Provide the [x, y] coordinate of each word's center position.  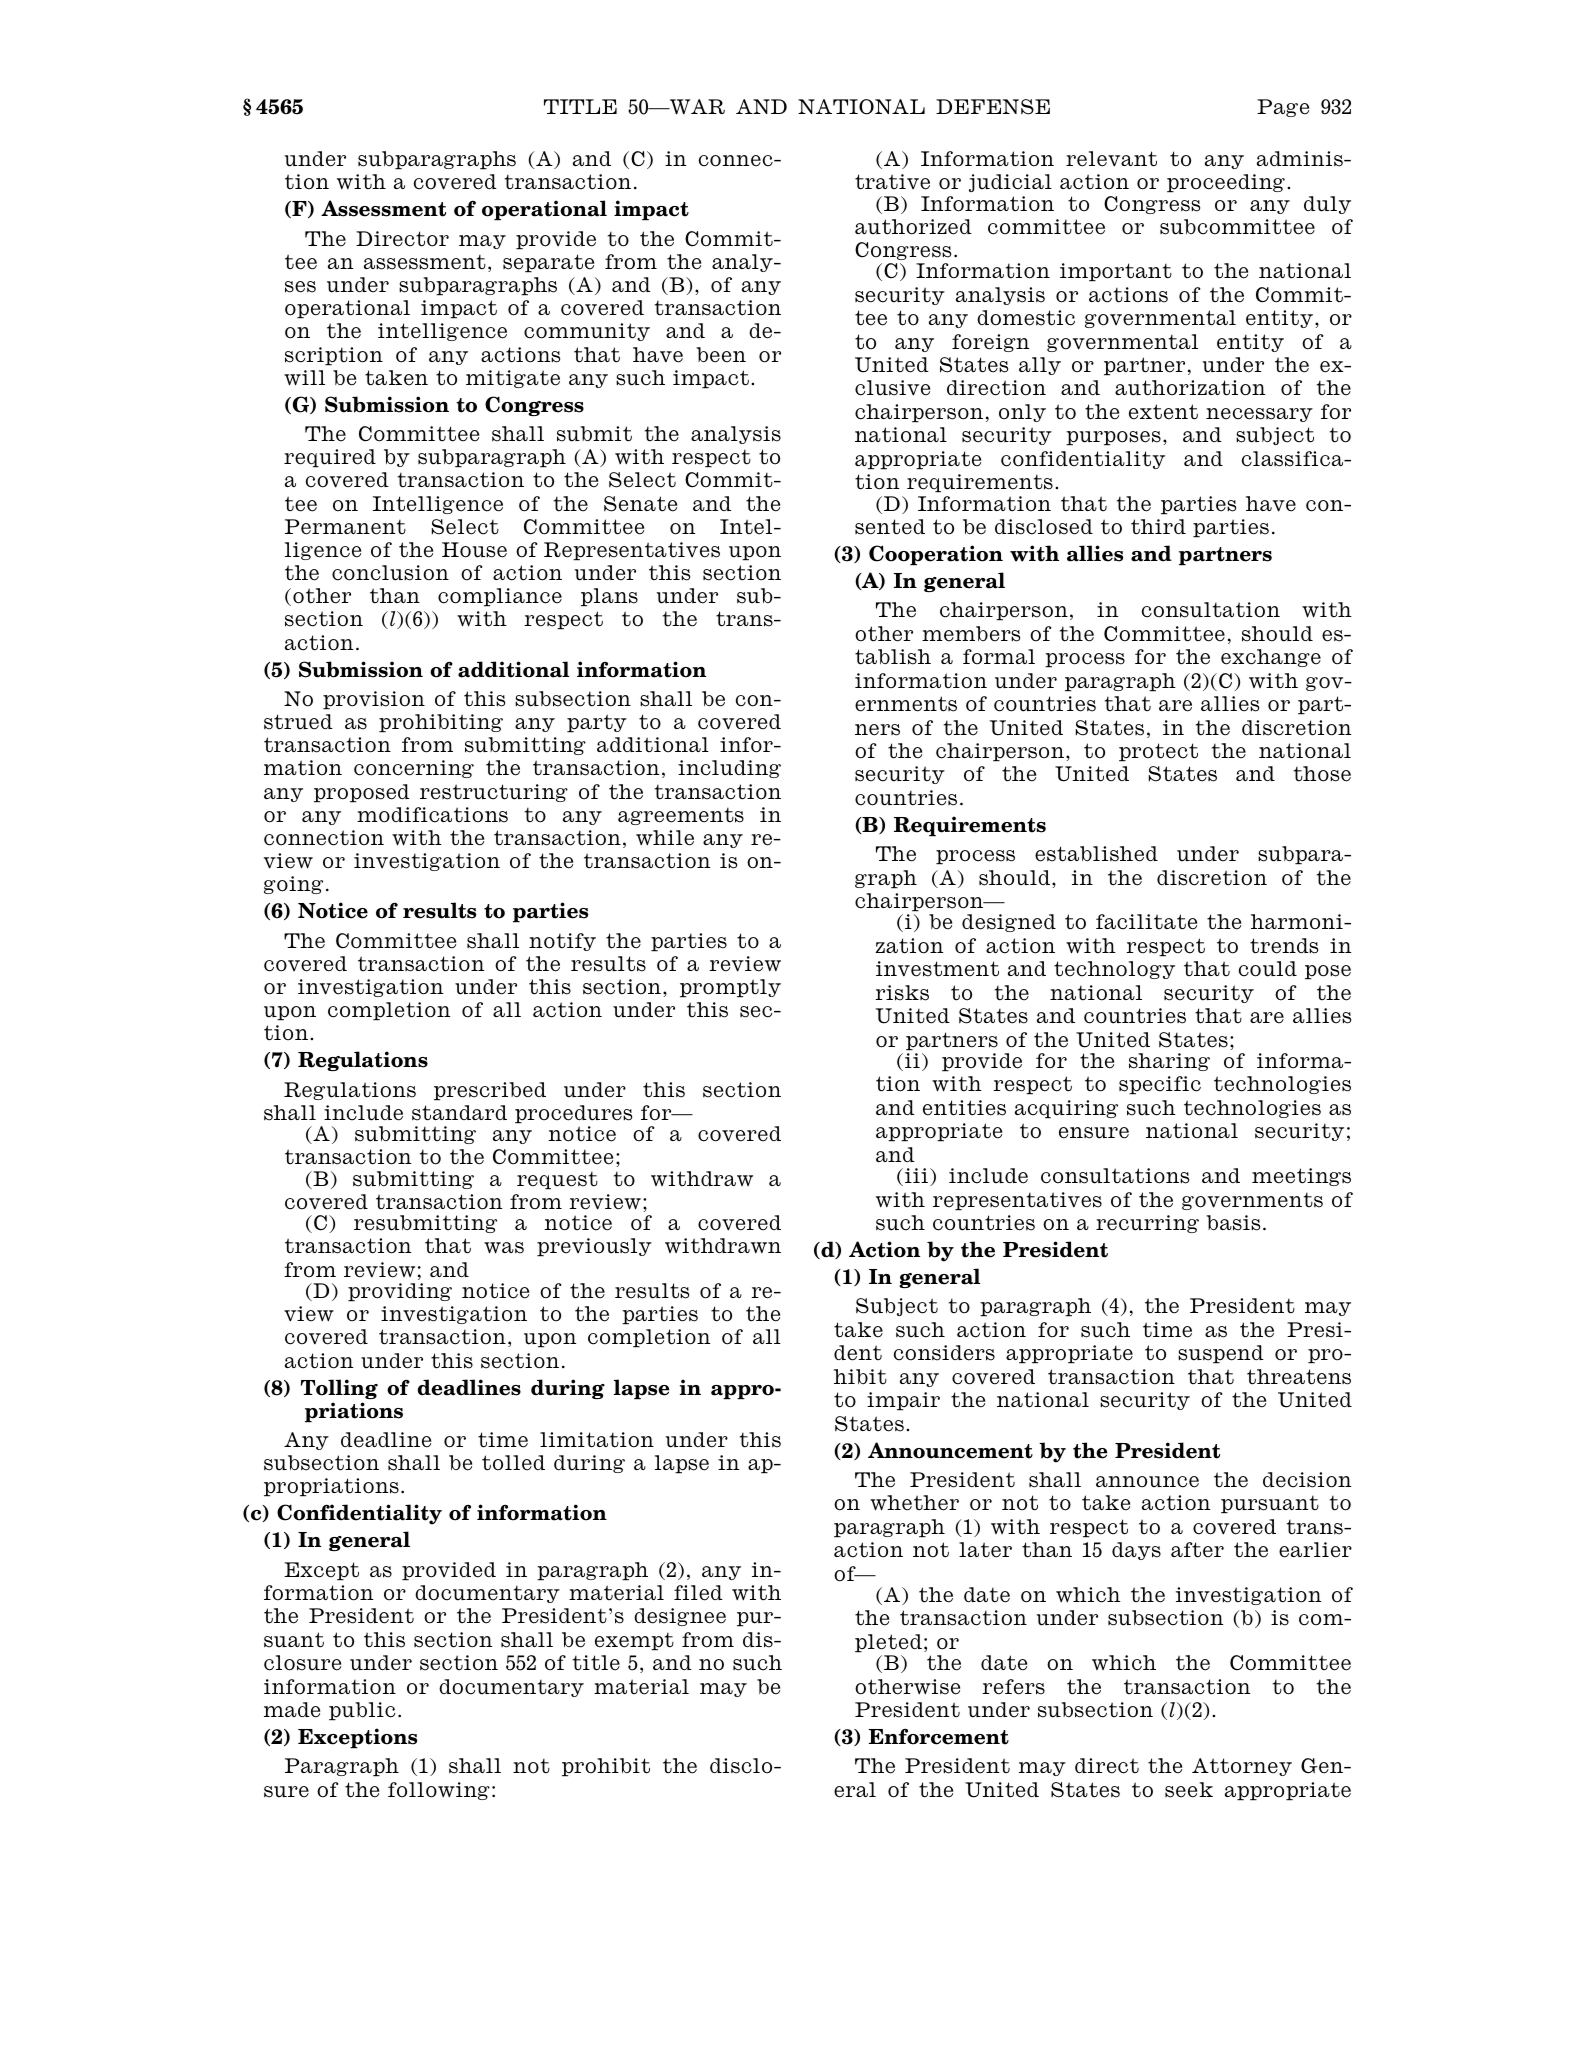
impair [903, 1401]
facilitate [1146, 922]
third [1158, 527]
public [362, 1711]
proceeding [1226, 183]
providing [400, 1292]
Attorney [1242, 1767]
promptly [730, 988]
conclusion [390, 573]
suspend [1221, 1354]
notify [562, 942]
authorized [913, 227]
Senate [640, 504]
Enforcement [939, 1736]
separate [548, 263]
